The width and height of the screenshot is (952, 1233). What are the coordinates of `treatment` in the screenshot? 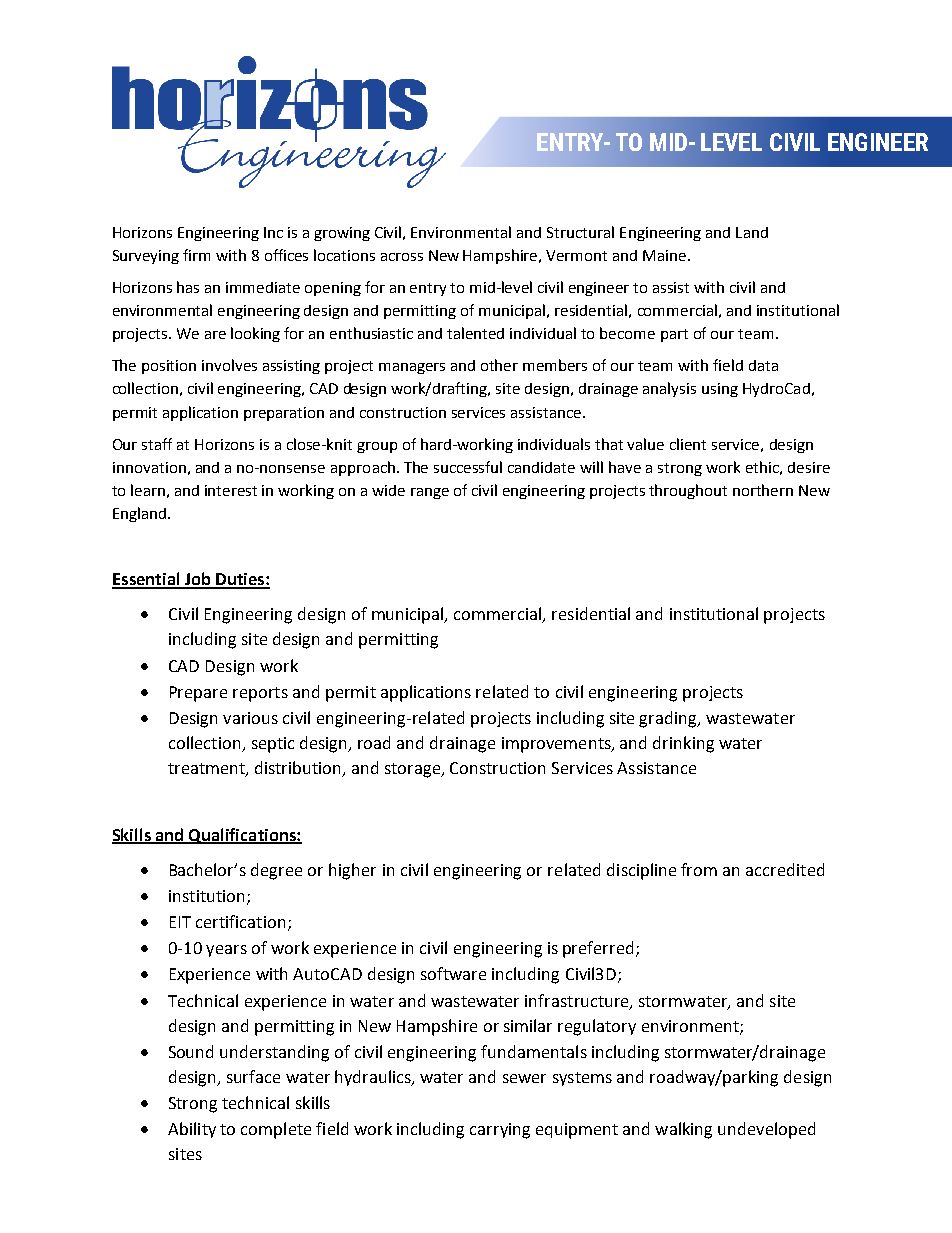 It's located at (207, 769).
